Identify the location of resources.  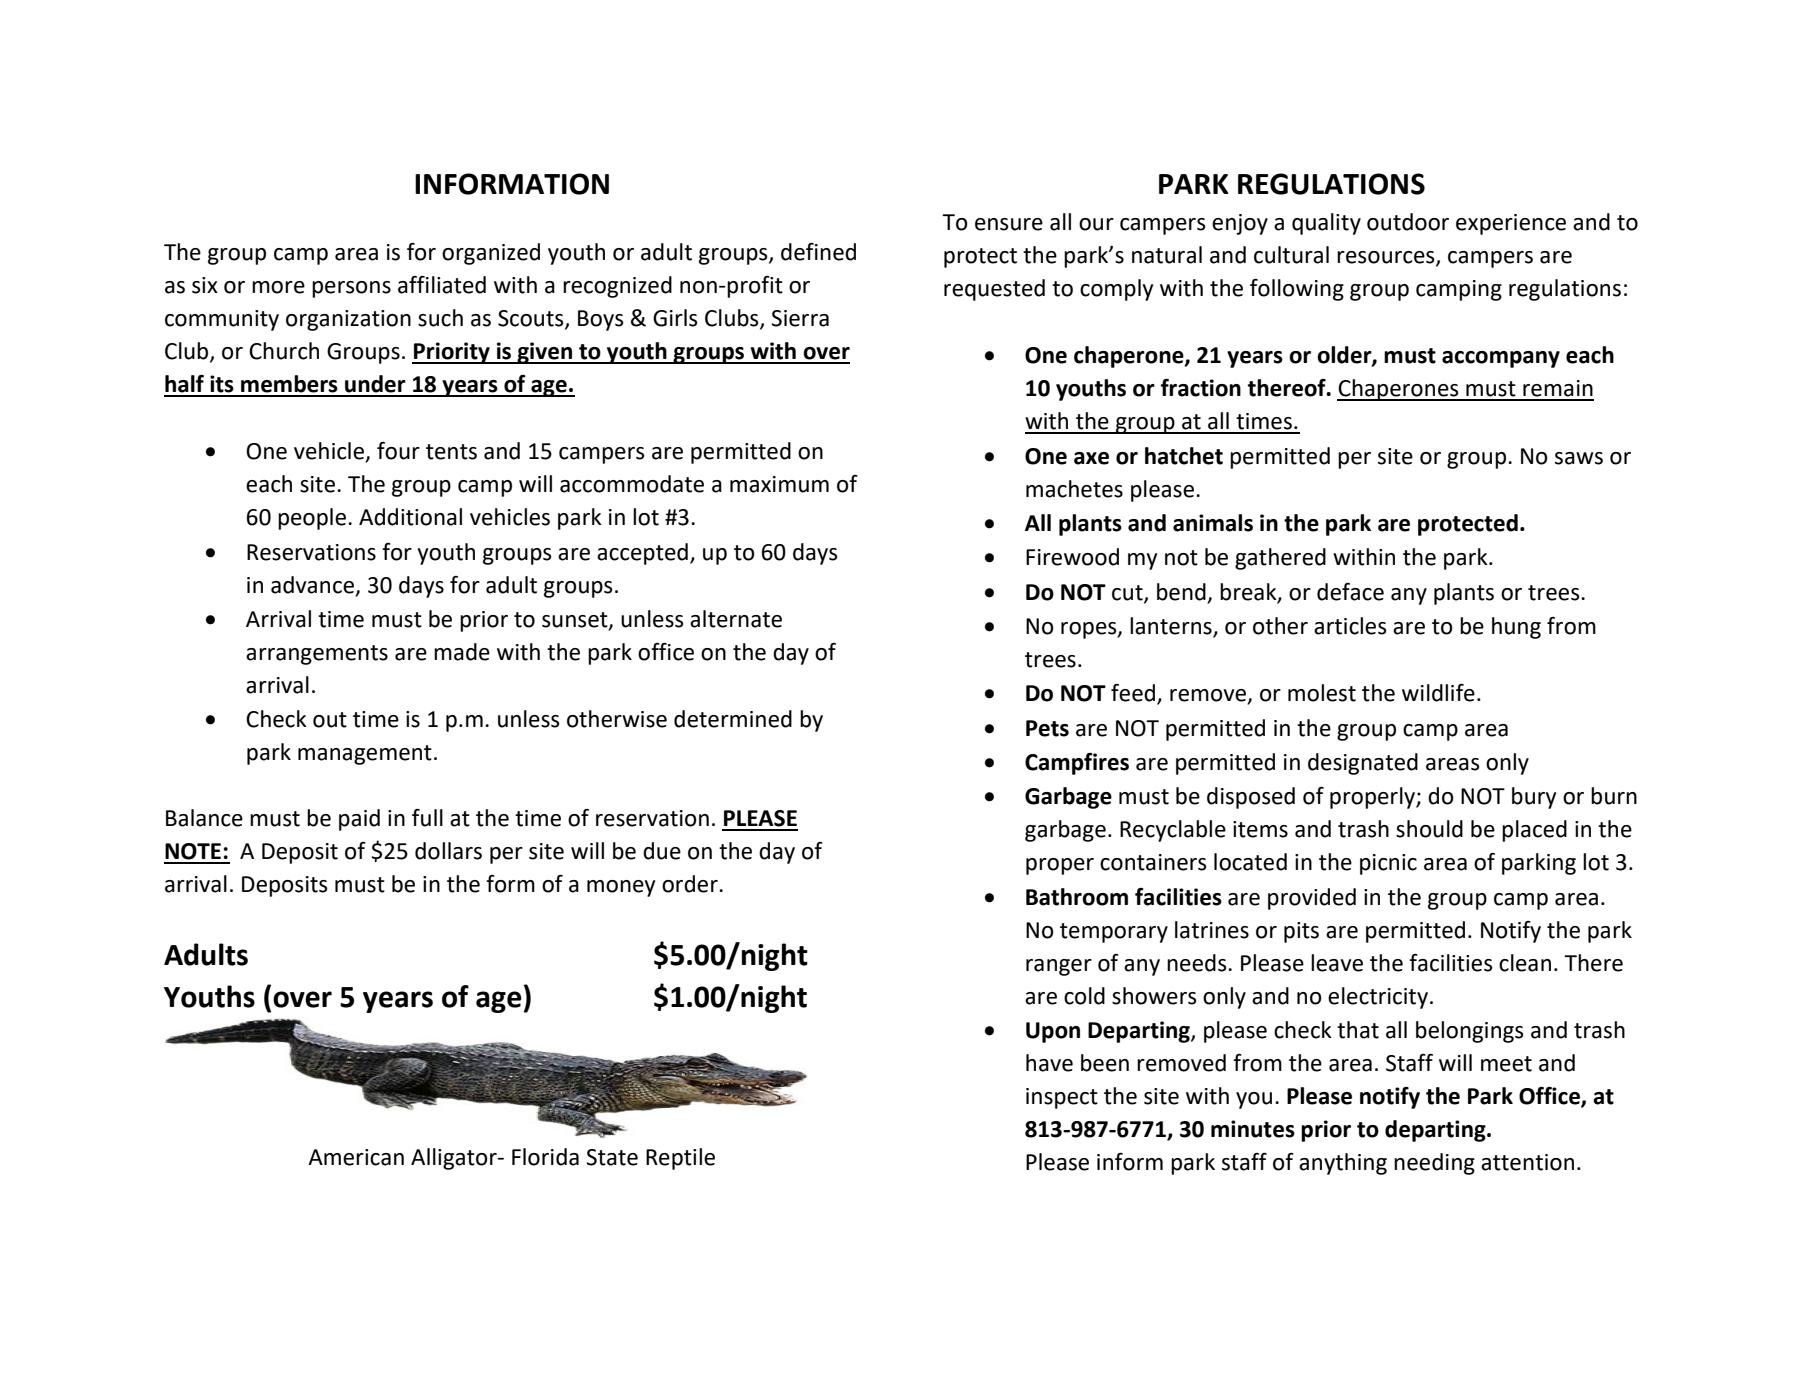
(1387, 258).
